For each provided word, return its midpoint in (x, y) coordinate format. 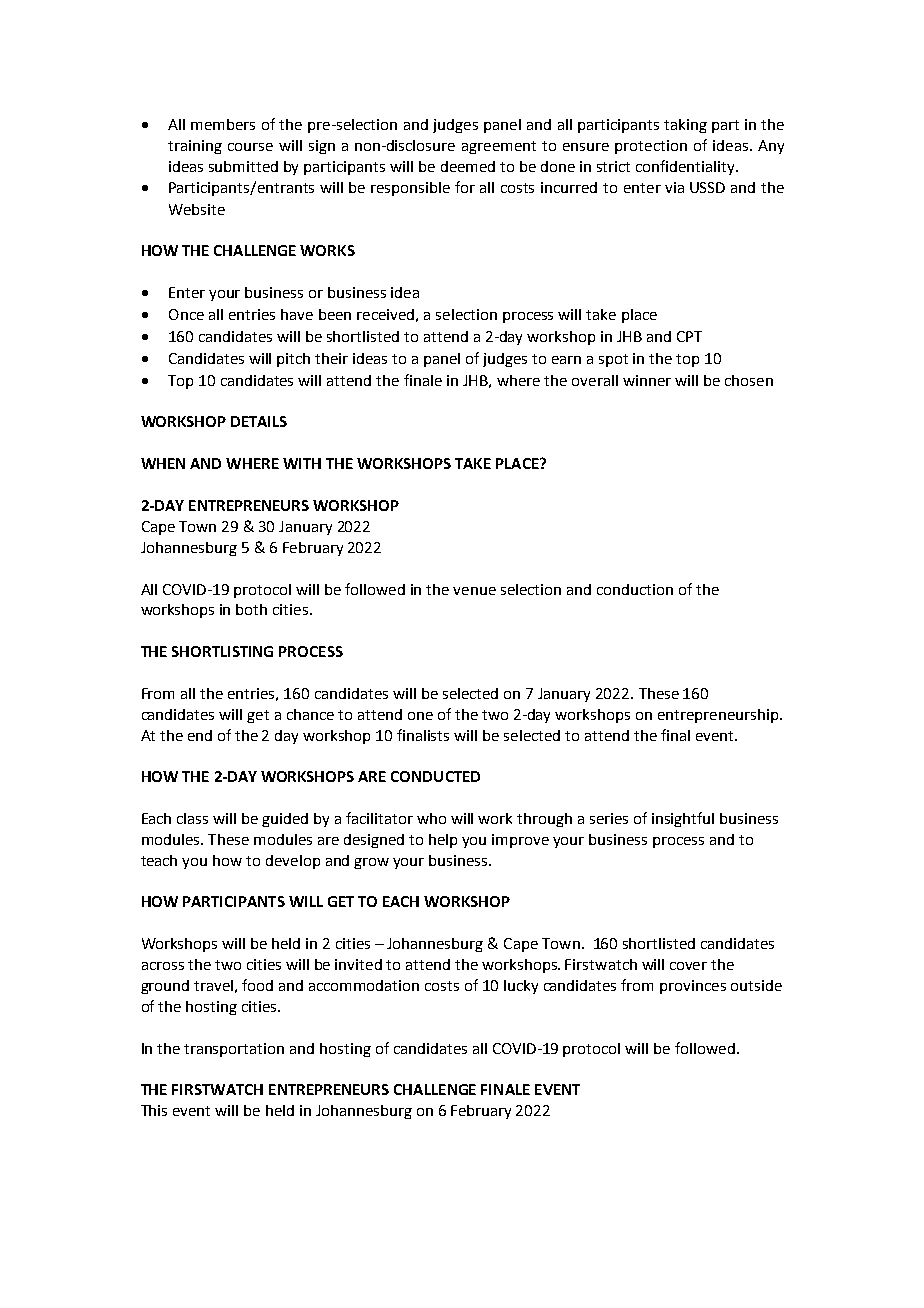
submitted (243, 166)
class (192, 818)
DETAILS (259, 421)
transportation (234, 1050)
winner (647, 380)
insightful (683, 819)
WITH (302, 463)
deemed (468, 166)
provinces (693, 987)
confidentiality (687, 167)
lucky (521, 987)
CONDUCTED (435, 776)
